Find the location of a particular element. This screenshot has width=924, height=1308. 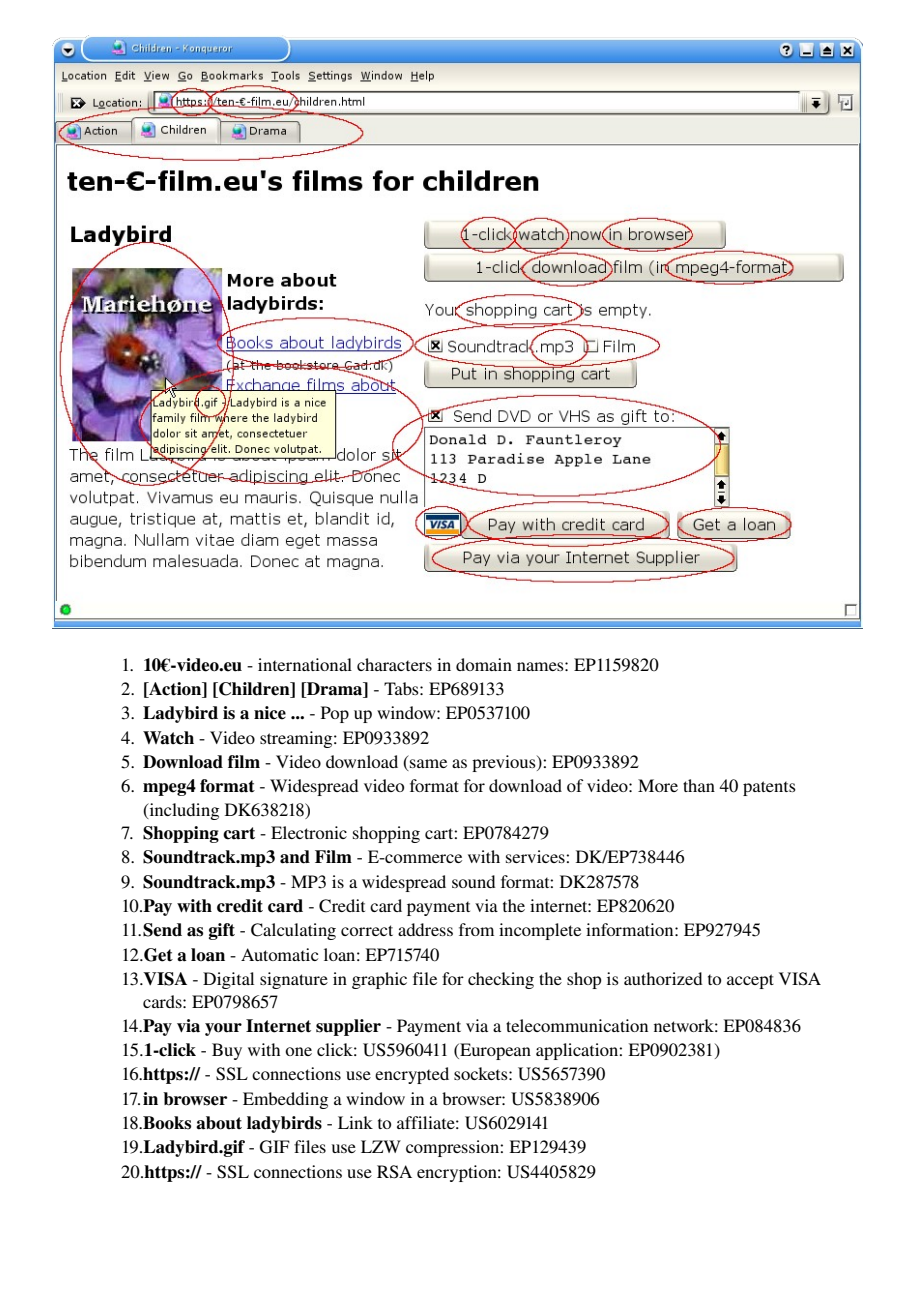

Children is located at coordinates (254, 690).
